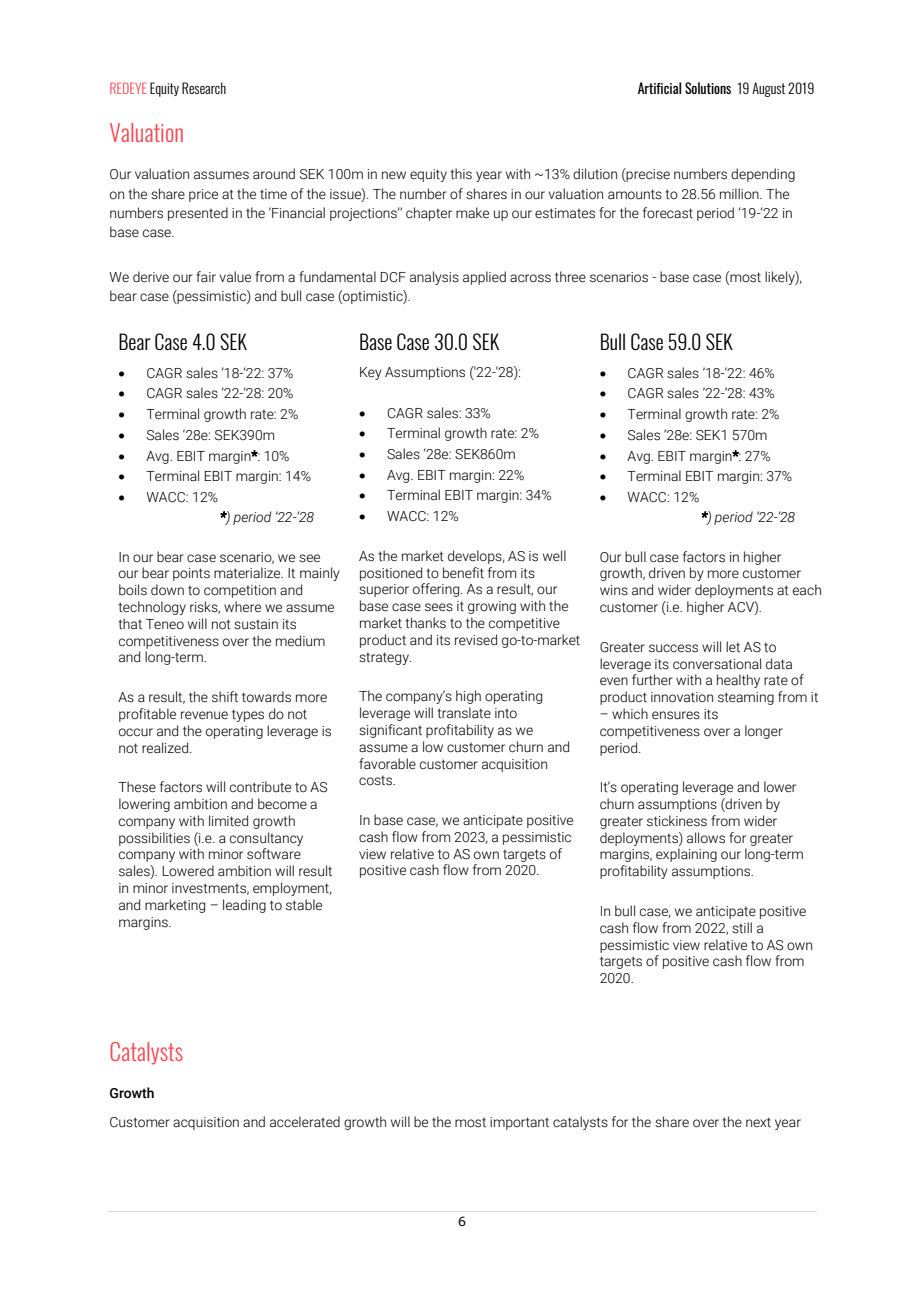  What do you see at coordinates (244, 906) in the screenshot?
I see `leading` at bounding box center [244, 906].
